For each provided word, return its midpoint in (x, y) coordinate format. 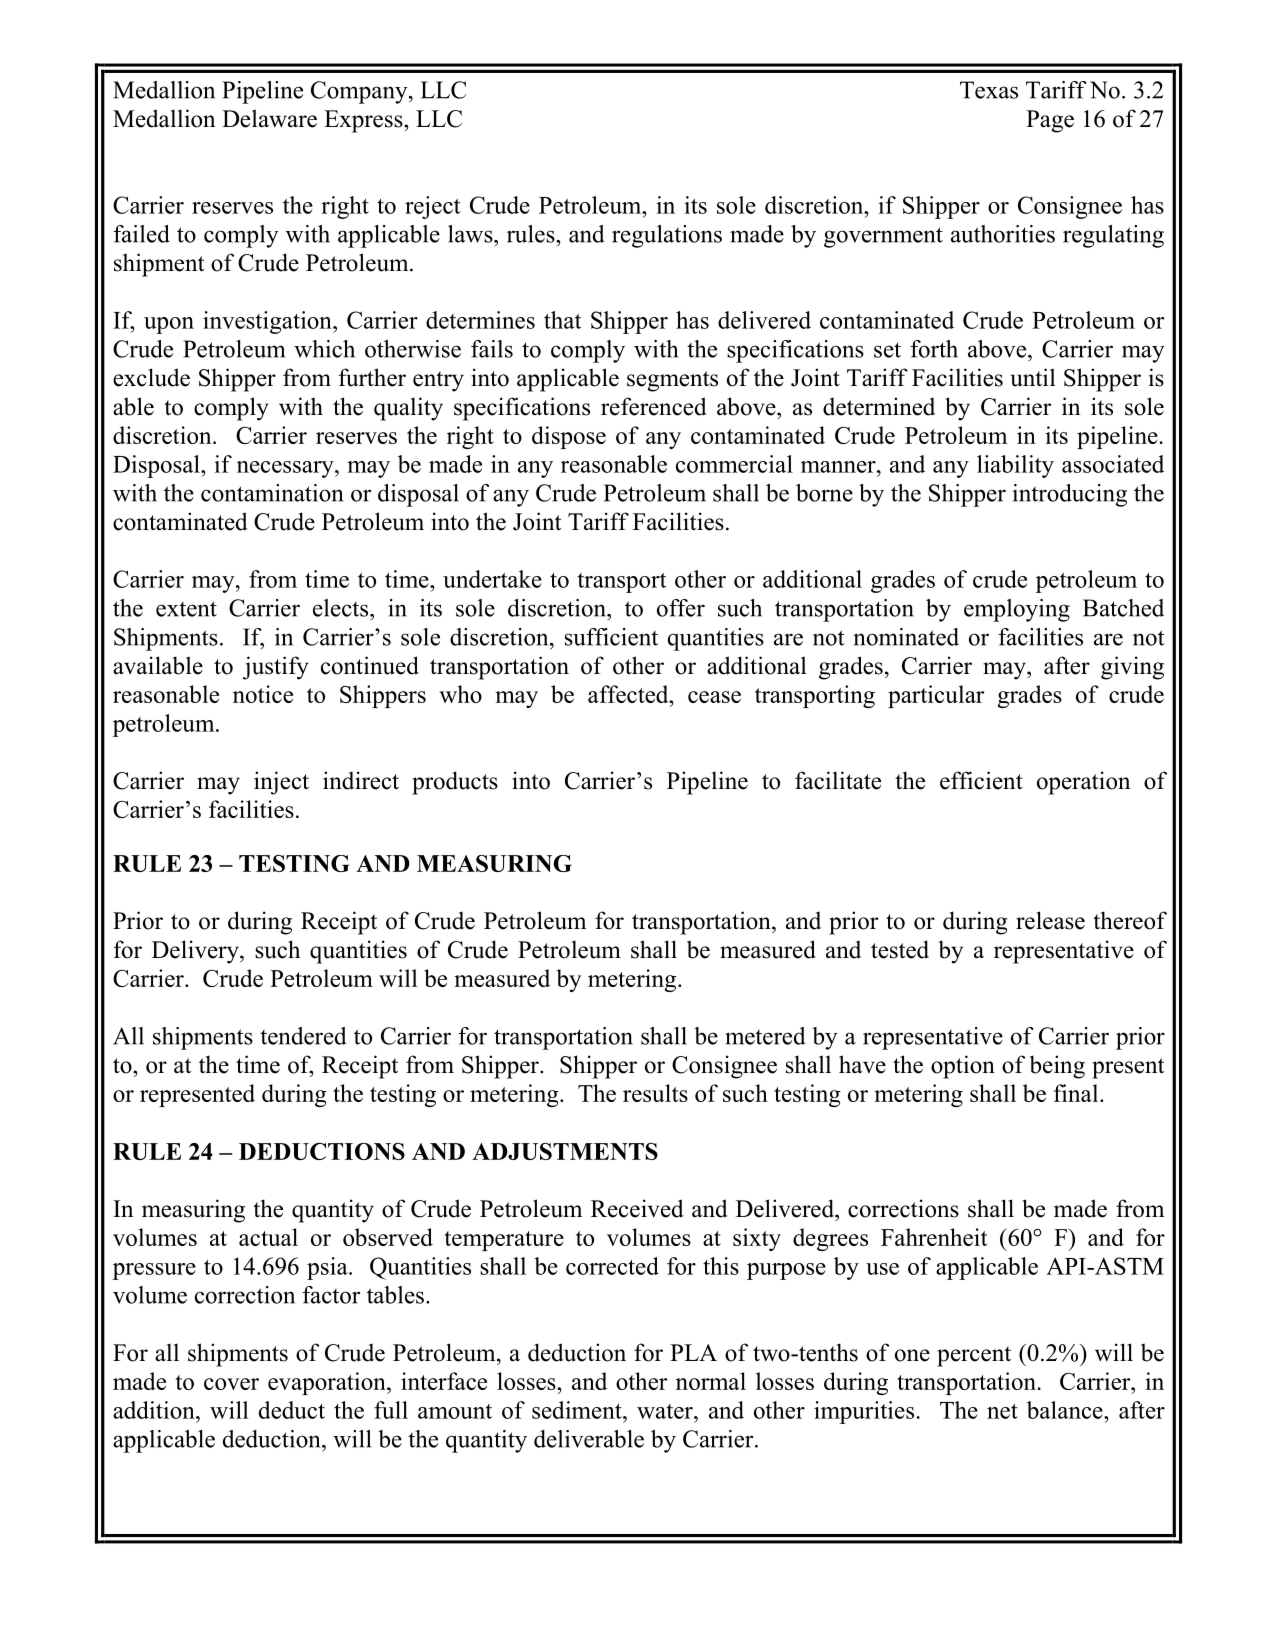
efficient (981, 780)
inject (281, 783)
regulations (667, 236)
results (655, 1093)
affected (629, 694)
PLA (693, 1352)
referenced (654, 406)
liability (1015, 466)
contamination (272, 493)
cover (231, 1384)
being (1057, 1067)
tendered (303, 1036)
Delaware (269, 118)
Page (1050, 121)
